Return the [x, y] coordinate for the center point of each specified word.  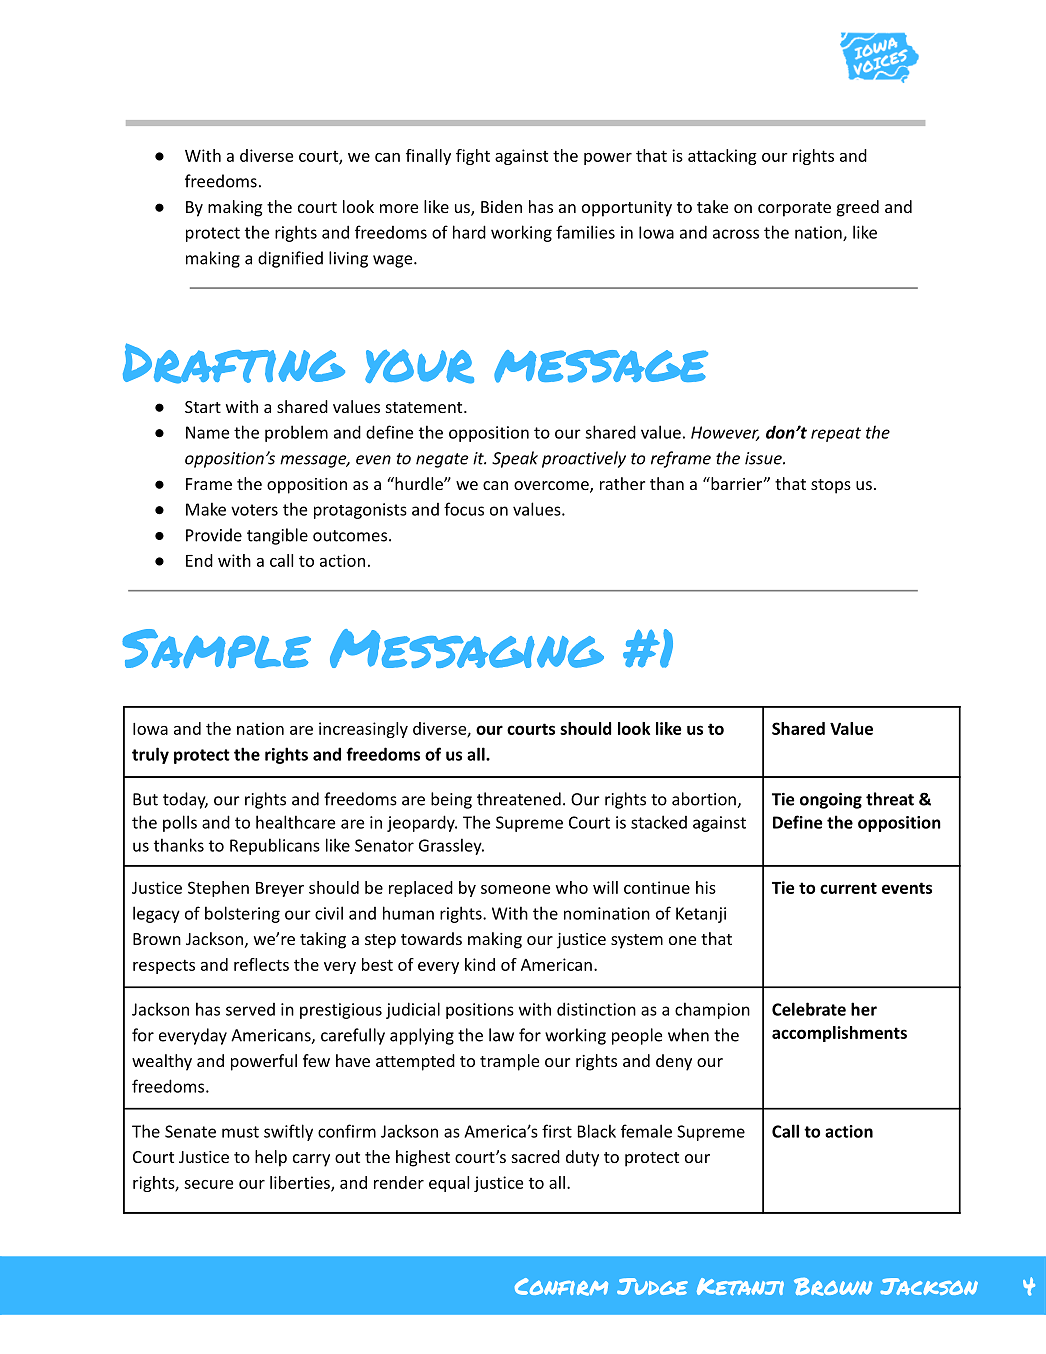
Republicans [275, 846]
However [725, 433]
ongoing [831, 800]
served [250, 1009]
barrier [735, 483]
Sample [216, 648]
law [501, 1035]
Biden [501, 206]
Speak [515, 459]
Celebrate [809, 1009]
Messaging [467, 648]
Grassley [451, 846]
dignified [290, 259]
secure [208, 1184]
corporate [794, 209]
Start [203, 407]
